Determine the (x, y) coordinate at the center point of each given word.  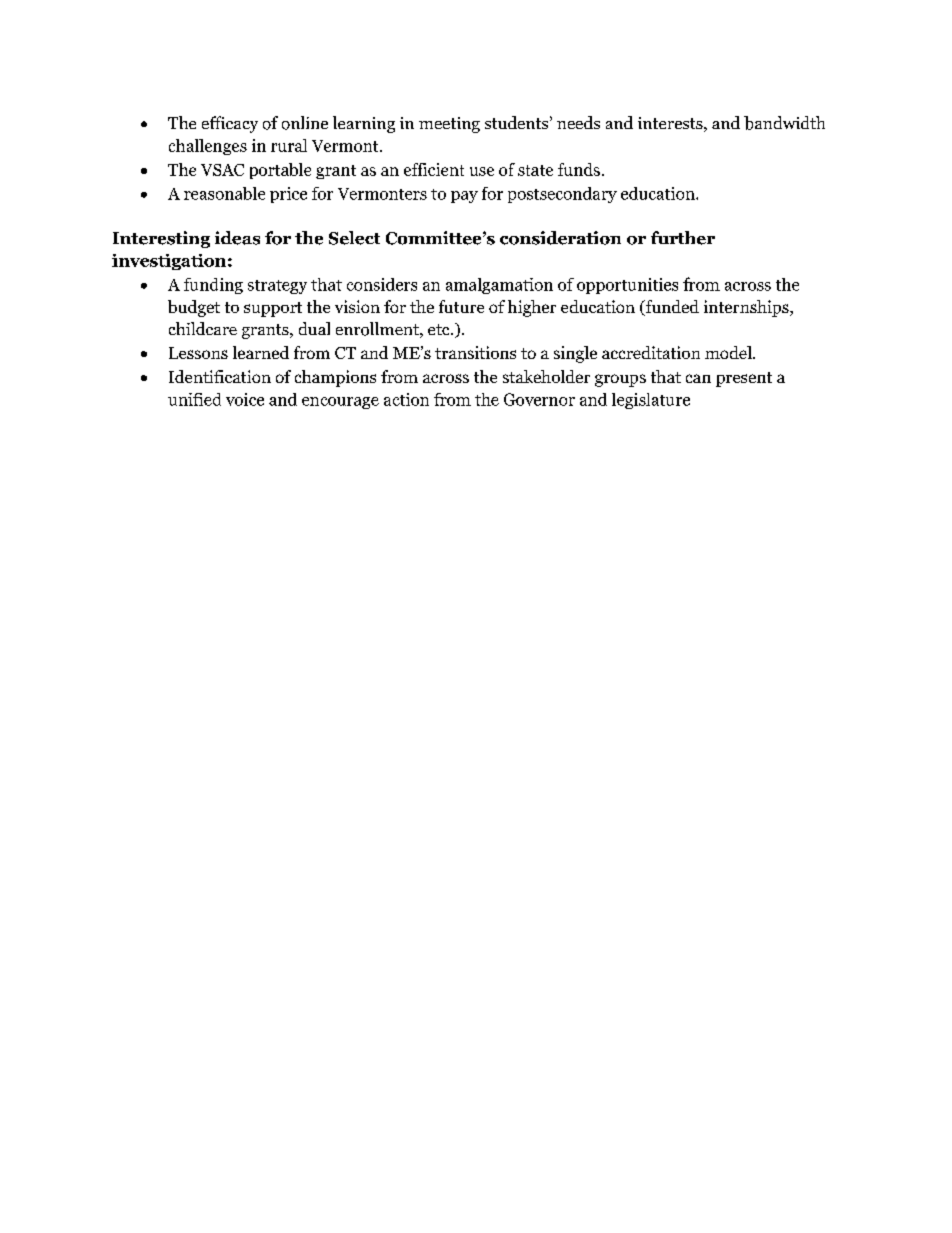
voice (245, 399)
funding (213, 286)
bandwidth (784, 123)
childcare (203, 328)
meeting (449, 125)
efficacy (230, 124)
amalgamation (499, 286)
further (683, 238)
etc (440, 329)
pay (464, 197)
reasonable (224, 193)
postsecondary (562, 195)
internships (747, 308)
